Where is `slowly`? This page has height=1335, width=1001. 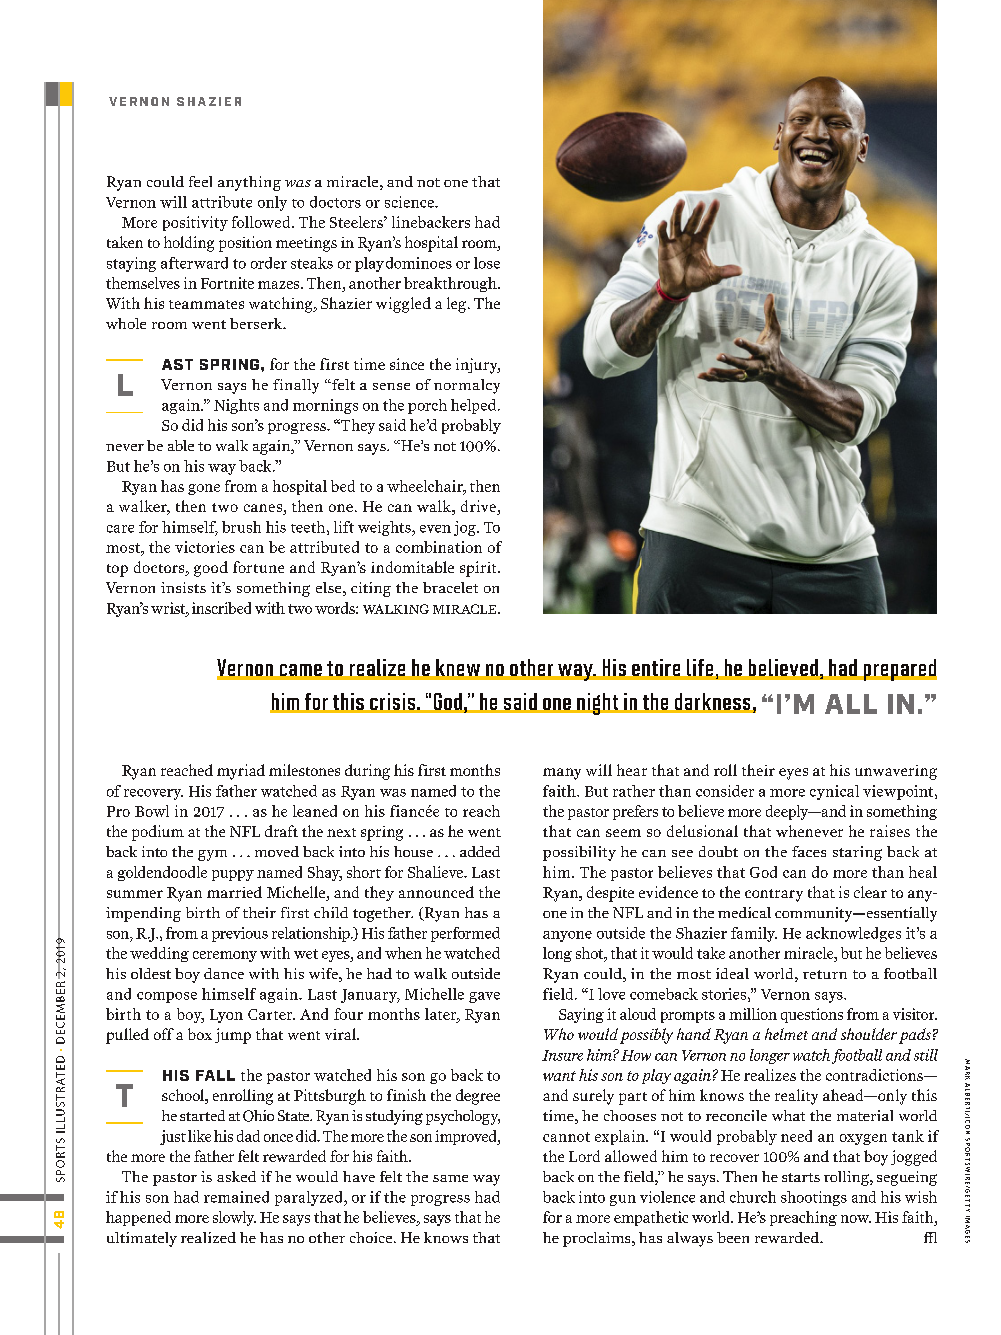
slowly is located at coordinates (234, 1218).
